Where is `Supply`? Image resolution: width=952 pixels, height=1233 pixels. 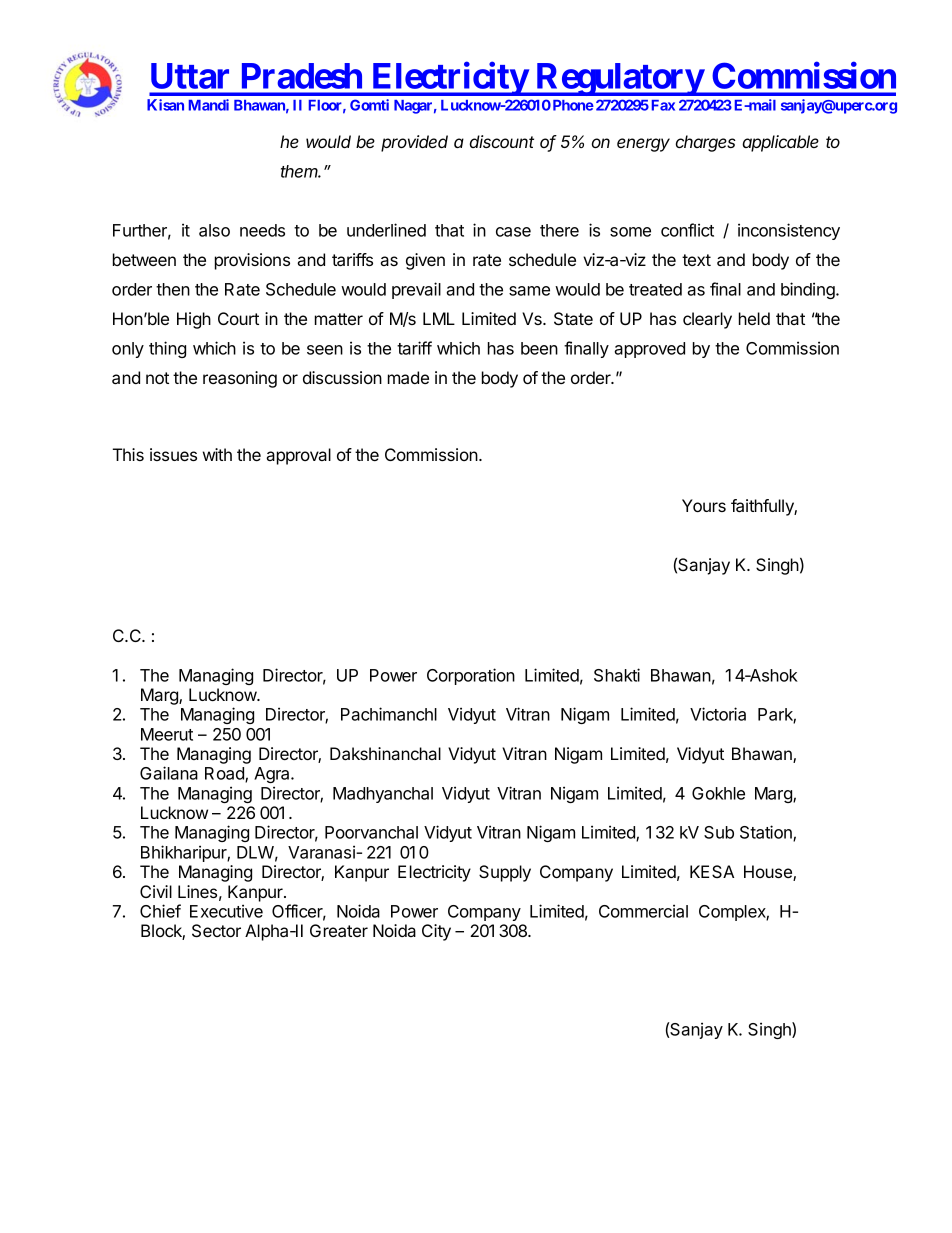
Supply is located at coordinates (505, 873).
